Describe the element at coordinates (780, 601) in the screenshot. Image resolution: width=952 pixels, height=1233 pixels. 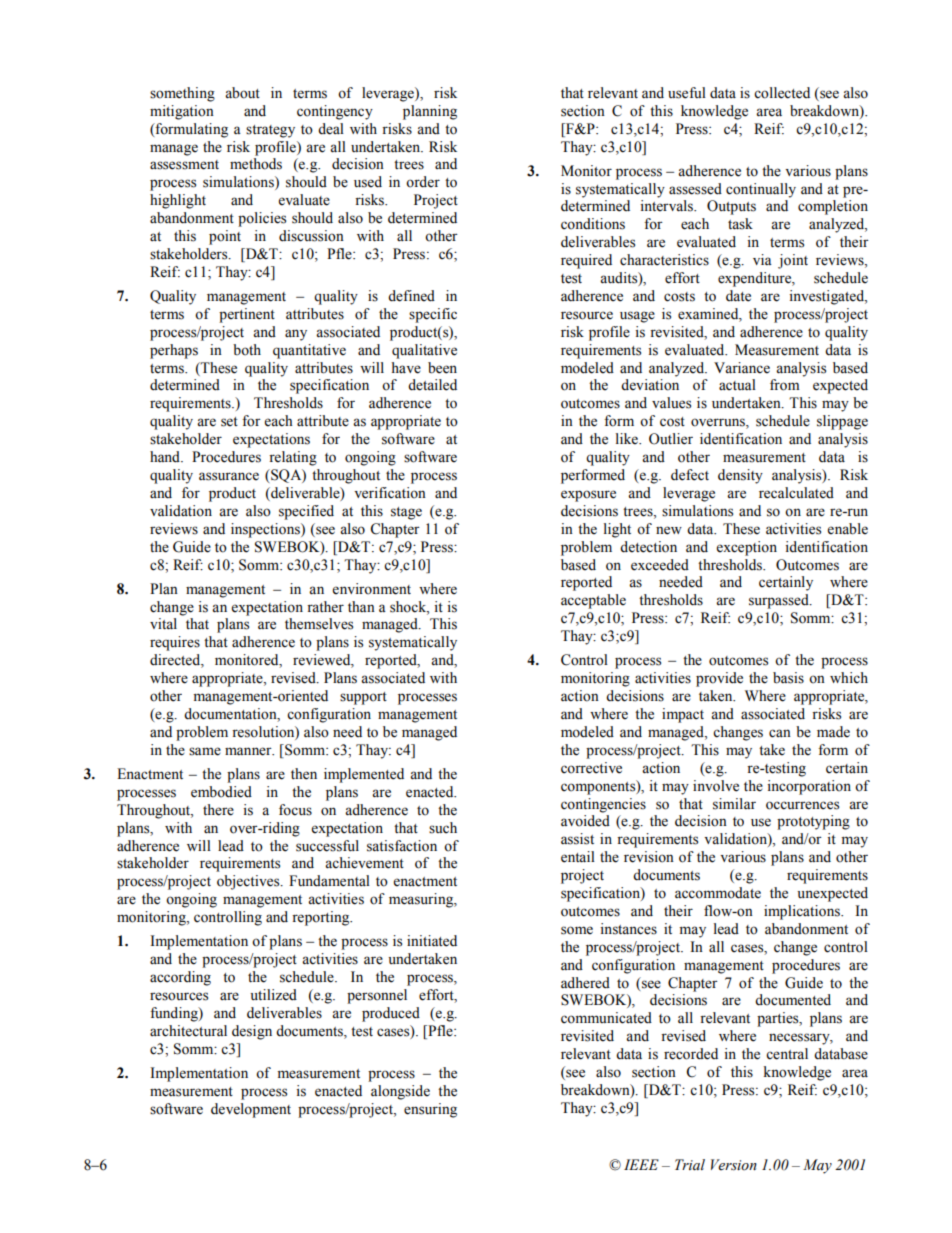
I see `surpassed` at that location.
